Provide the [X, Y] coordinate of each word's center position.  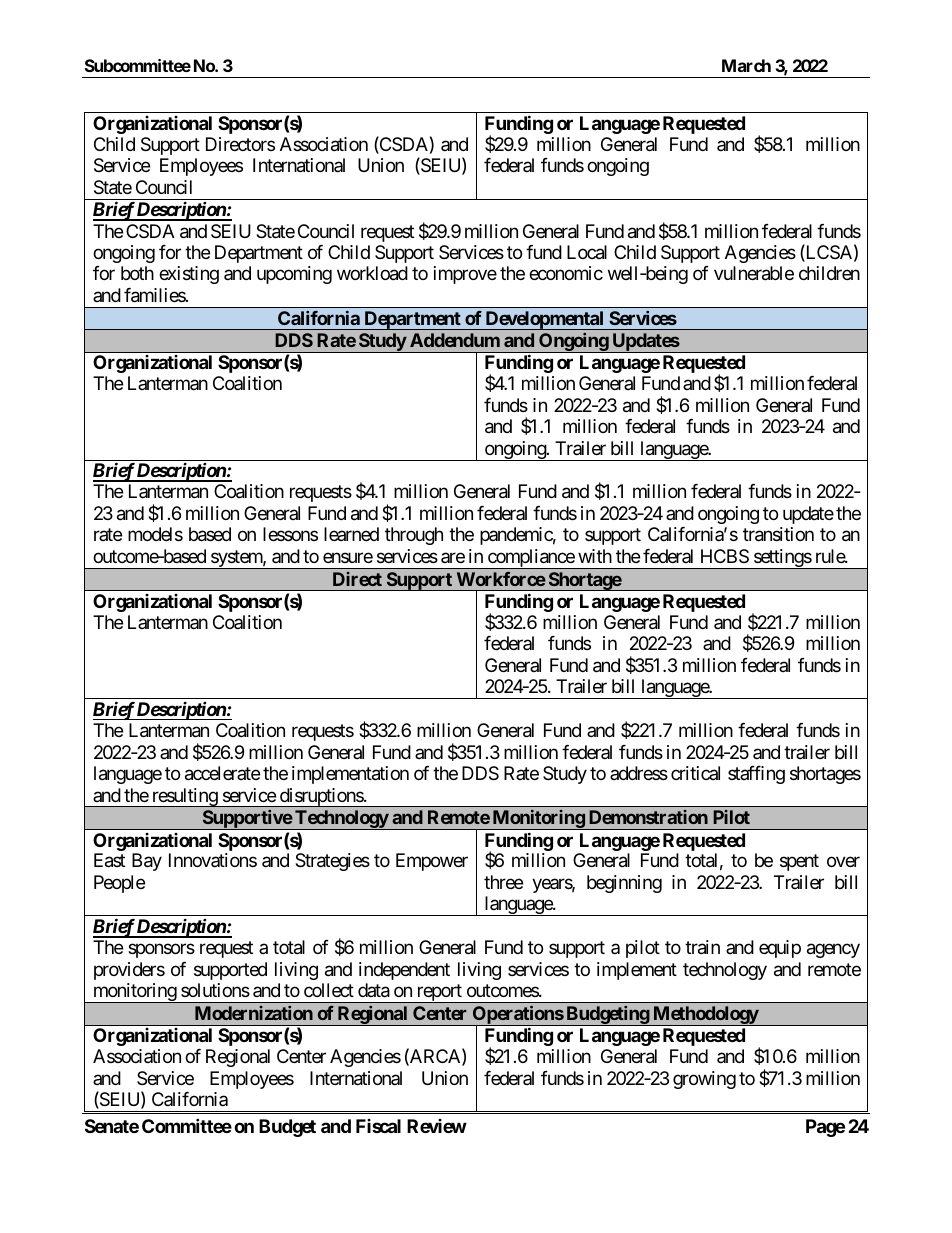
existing [189, 275]
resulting [184, 797]
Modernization [254, 1013]
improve [465, 275]
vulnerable [754, 273]
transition [778, 534]
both [137, 273]
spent [799, 863]
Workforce [501, 579]
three [503, 882]
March [746, 65]
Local [587, 252]
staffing [756, 775]
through [414, 536]
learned [351, 534]
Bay [147, 862]
